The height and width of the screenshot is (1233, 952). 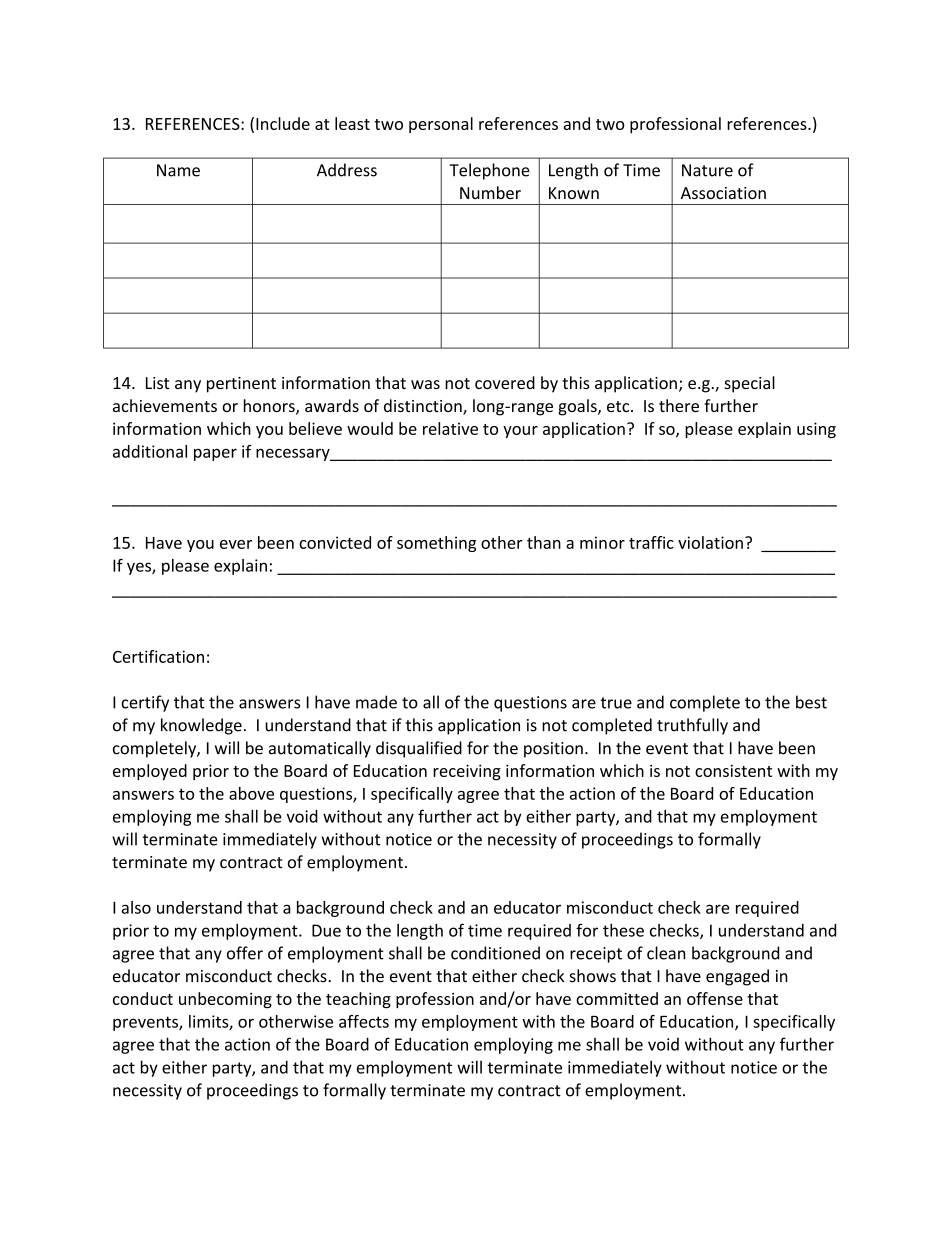 What do you see at coordinates (241, 385) in the screenshot?
I see `pertinent` at bounding box center [241, 385].
